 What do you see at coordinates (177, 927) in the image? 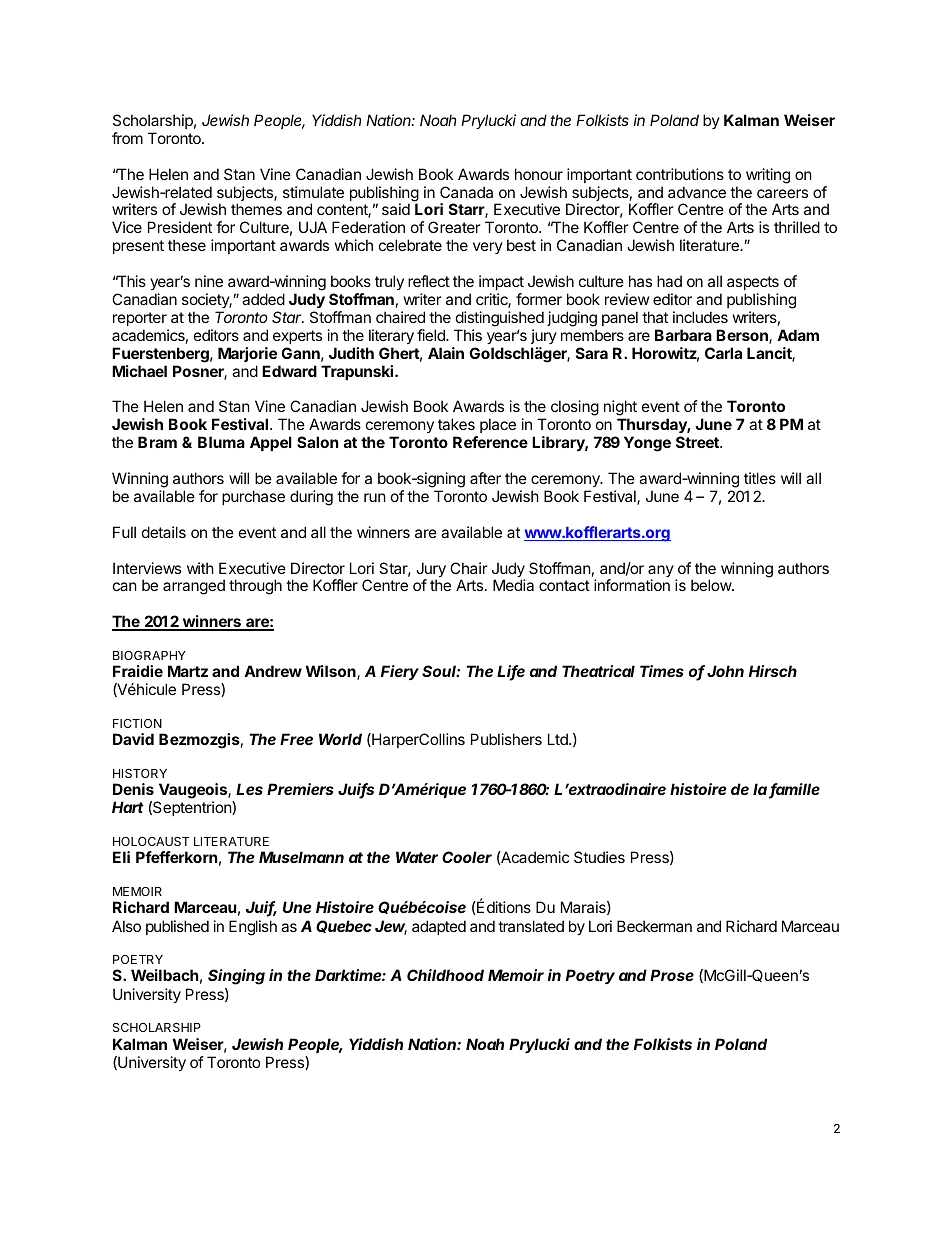
I see `published` at bounding box center [177, 927].
